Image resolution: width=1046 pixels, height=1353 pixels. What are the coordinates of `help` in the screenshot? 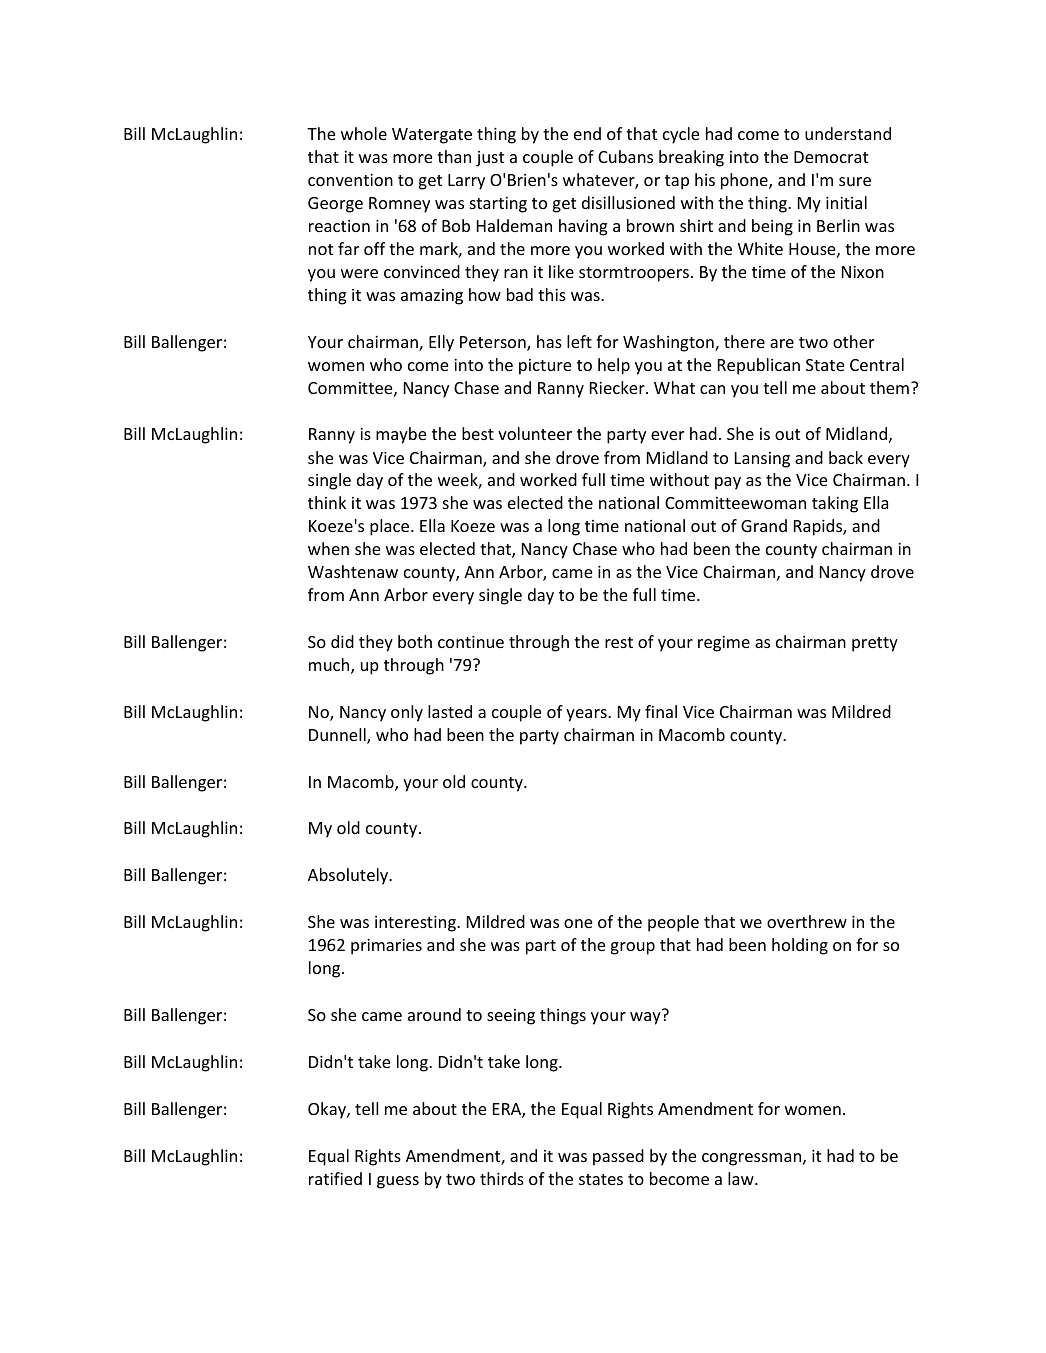 It's located at (614, 366).
